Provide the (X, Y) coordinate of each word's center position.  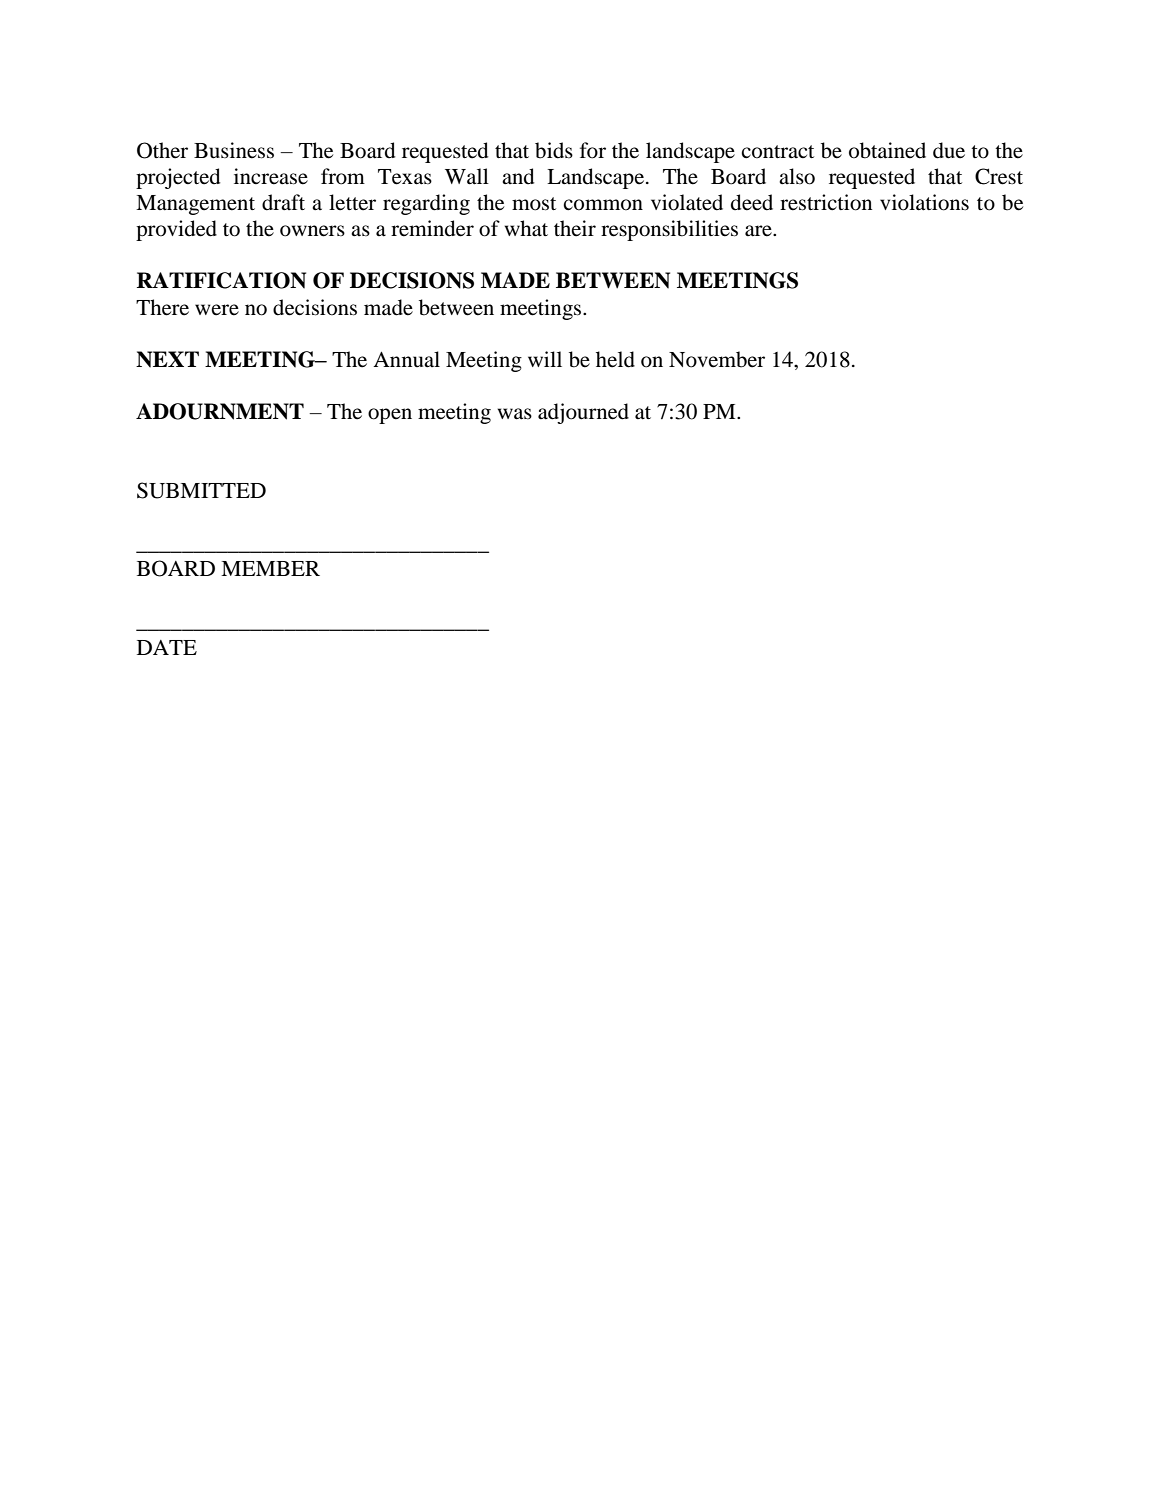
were (217, 310)
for (593, 150)
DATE (167, 647)
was (515, 414)
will (545, 359)
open (390, 416)
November (717, 359)
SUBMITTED (201, 490)
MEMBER (270, 568)
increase (271, 176)
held (615, 359)
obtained (887, 150)
